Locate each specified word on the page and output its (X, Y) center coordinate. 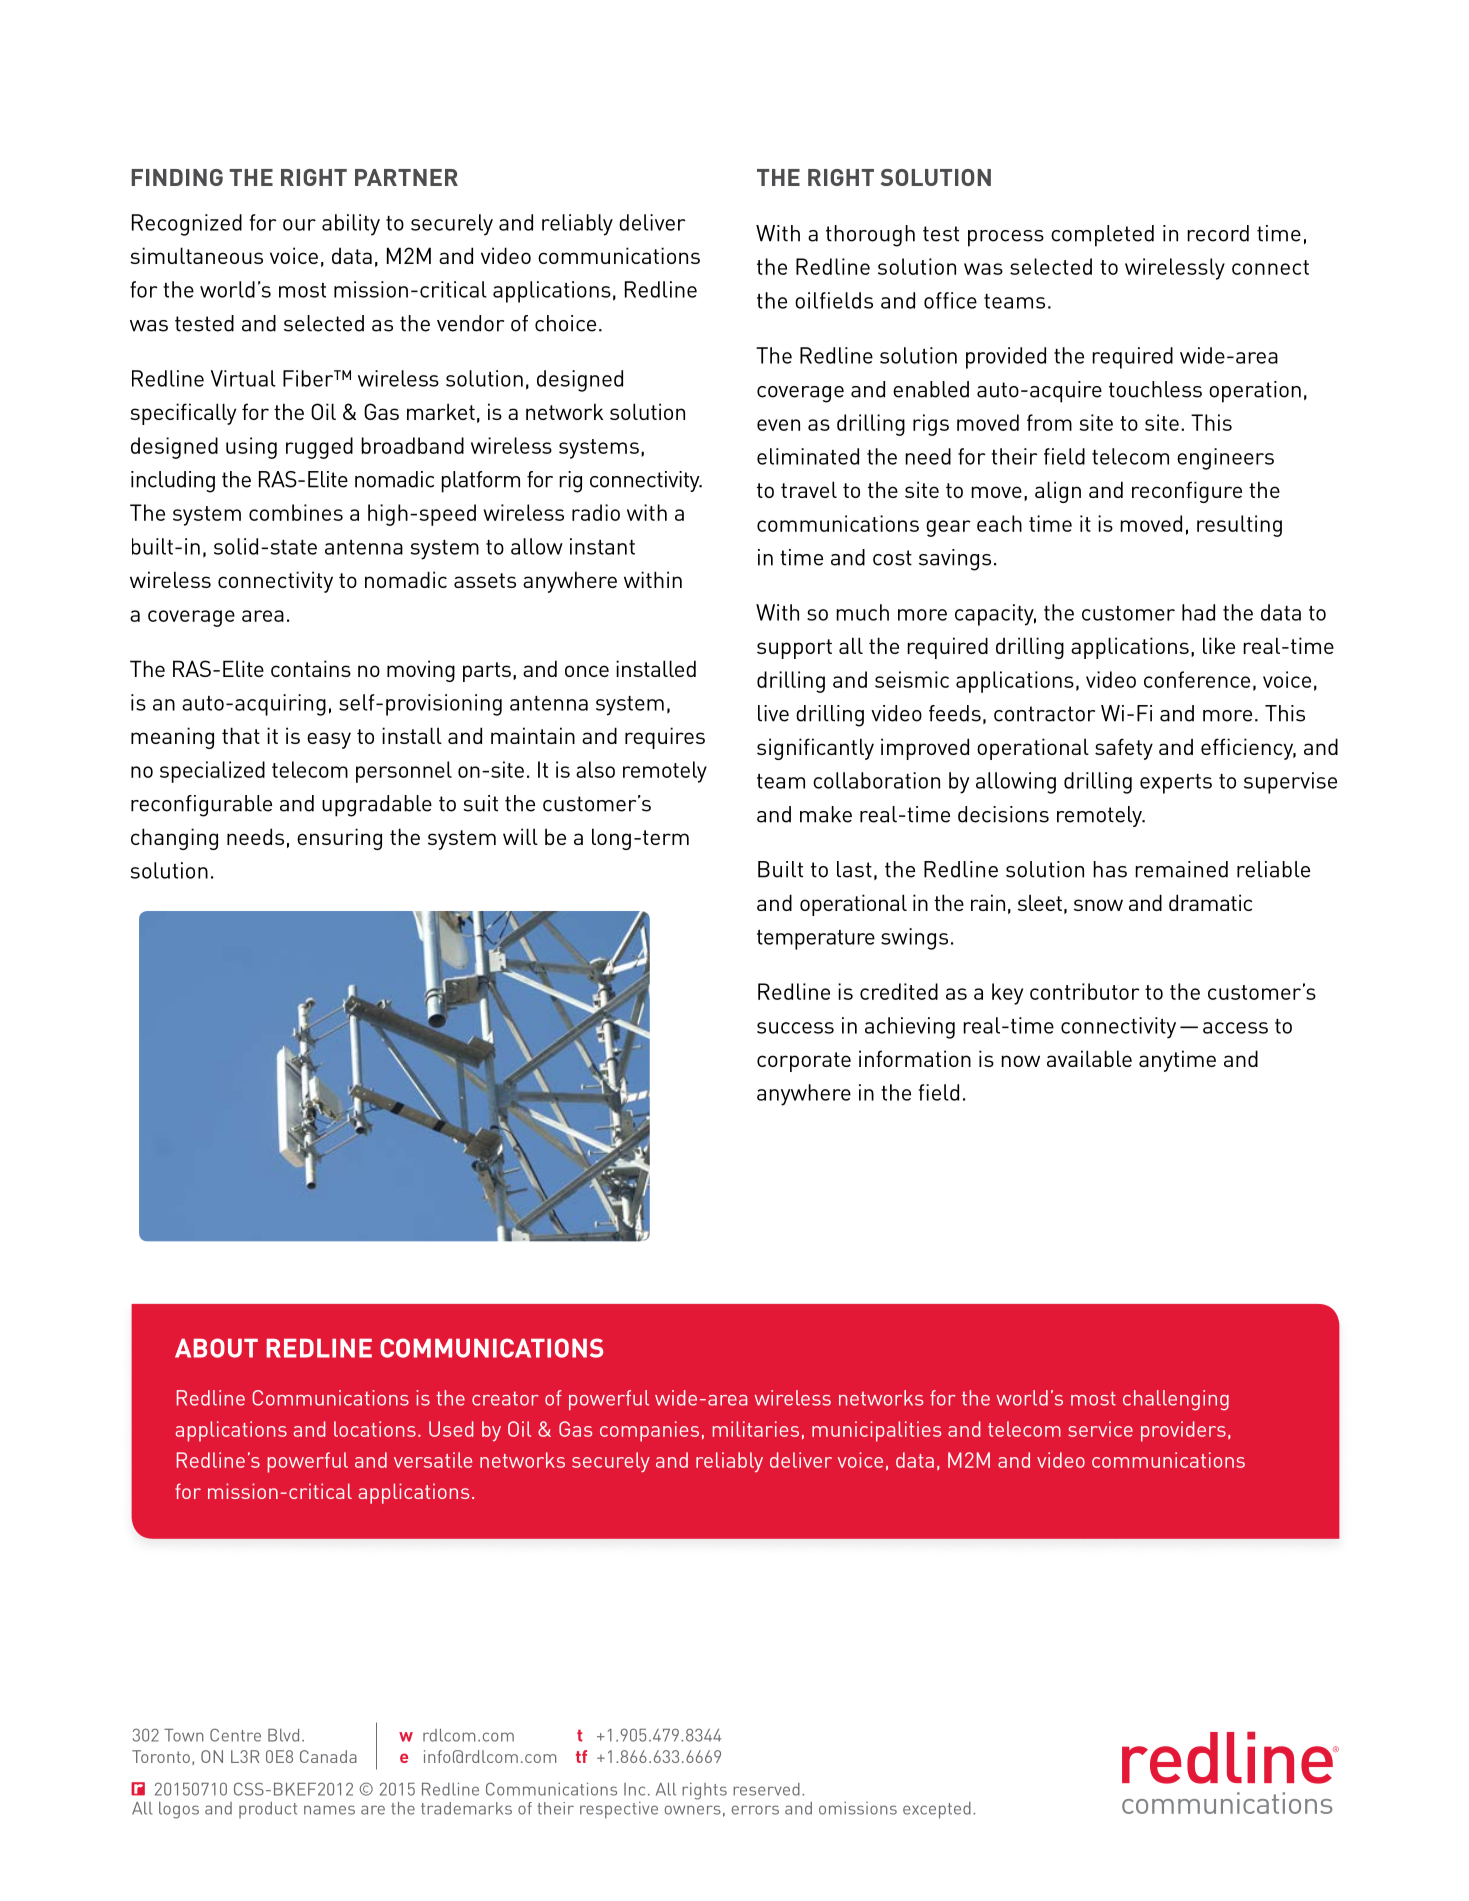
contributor (1085, 991)
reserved (766, 1789)
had (1198, 612)
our (299, 225)
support (794, 649)
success (795, 1028)
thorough (870, 236)
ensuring (339, 839)
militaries (756, 1429)
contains (311, 668)
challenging (1176, 1400)
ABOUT (216, 1348)
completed (1102, 236)
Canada (328, 1756)
